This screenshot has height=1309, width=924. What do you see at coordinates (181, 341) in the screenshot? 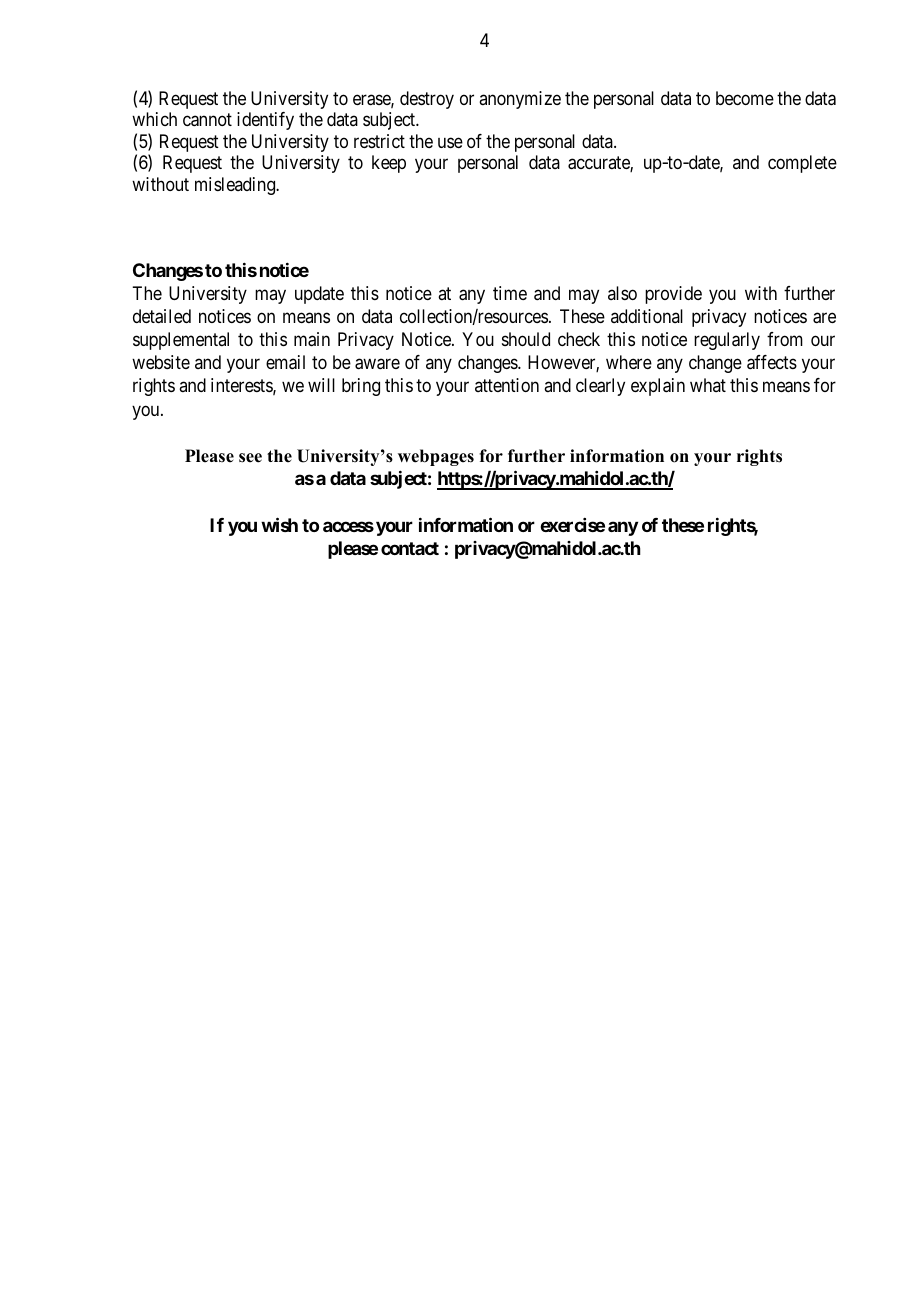
I see `supplemental` at bounding box center [181, 341].
